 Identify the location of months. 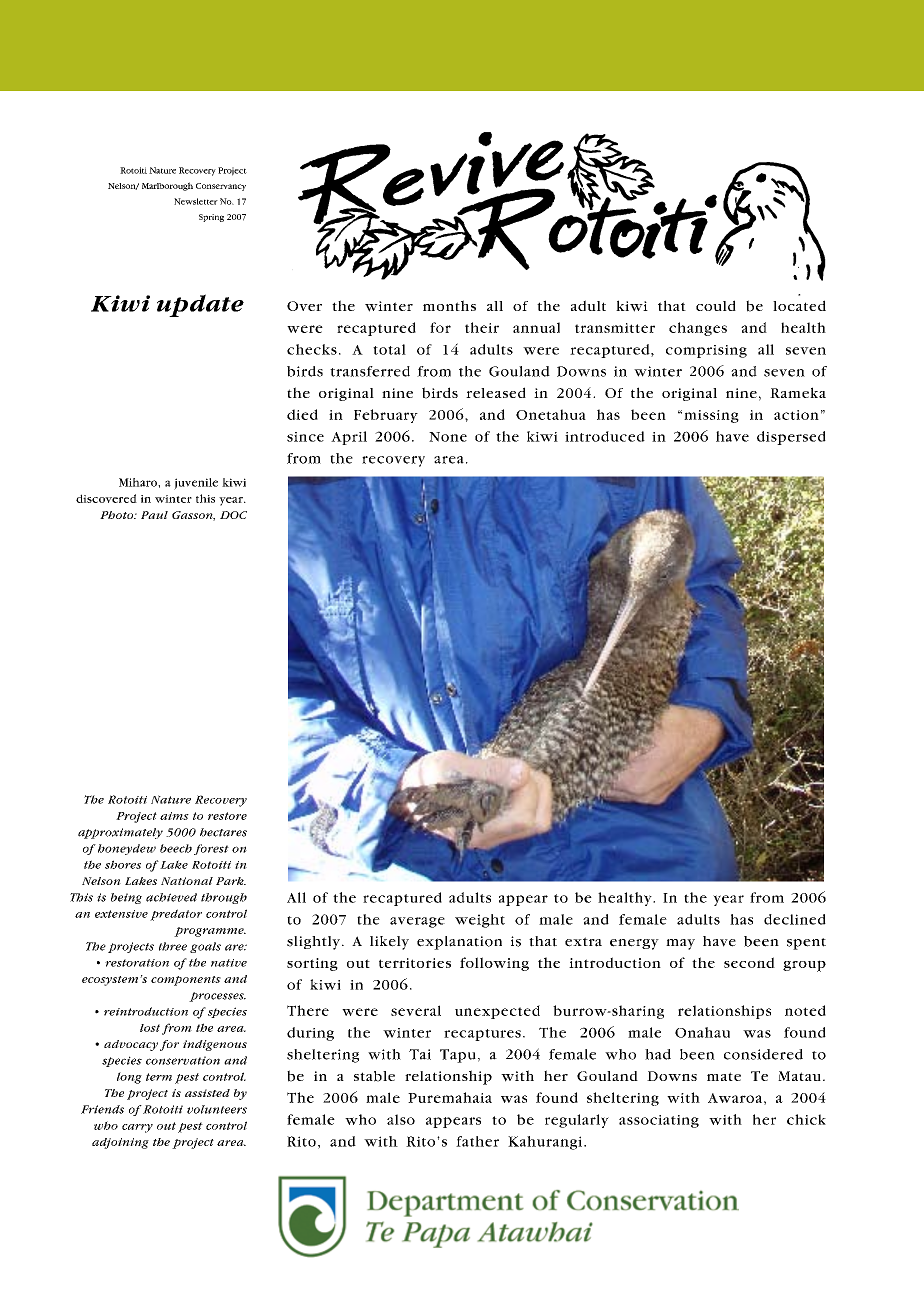
(449, 305).
